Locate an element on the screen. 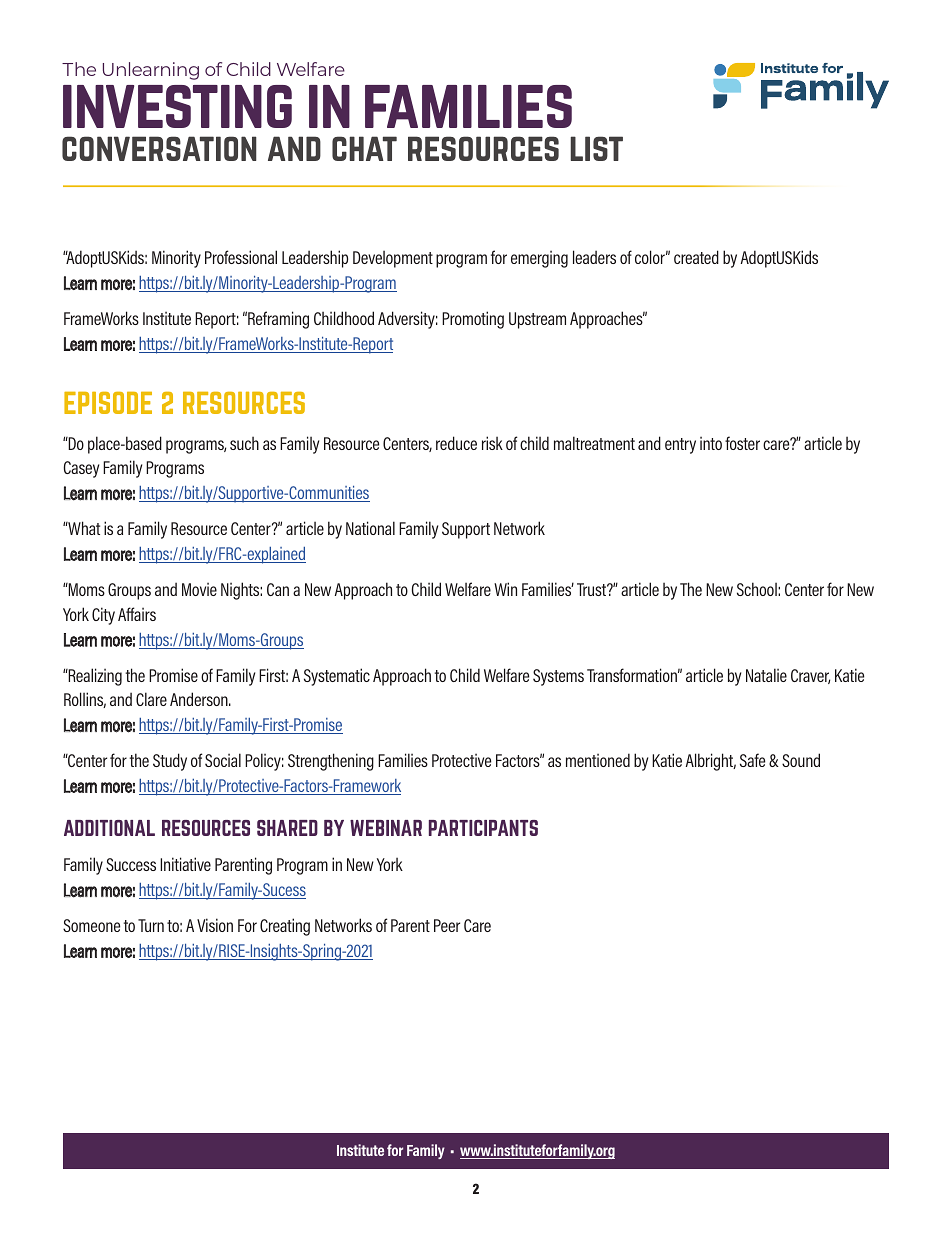  created is located at coordinates (696, 257).
